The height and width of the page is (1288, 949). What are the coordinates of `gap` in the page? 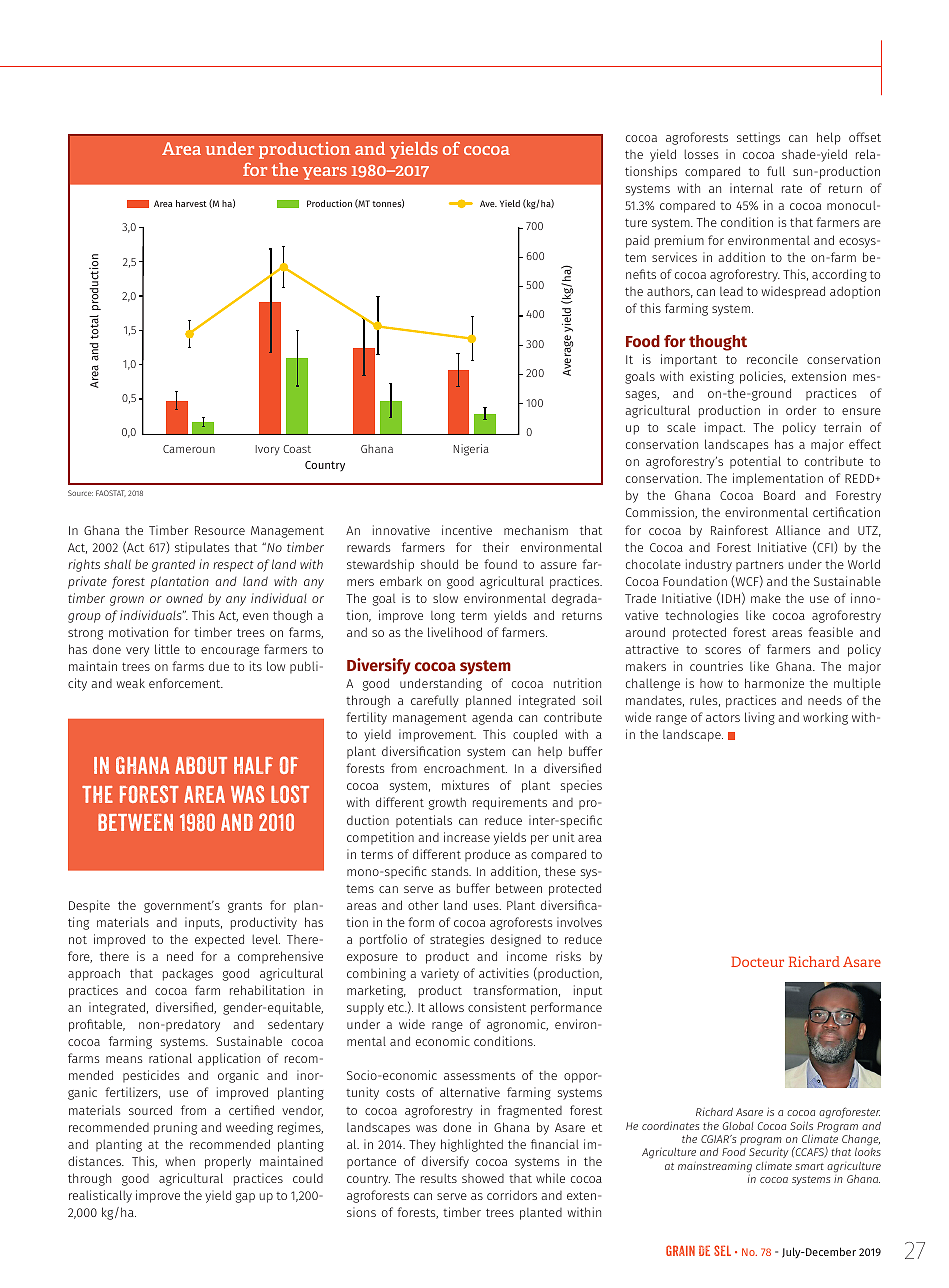 It's located at (245, 1198).
